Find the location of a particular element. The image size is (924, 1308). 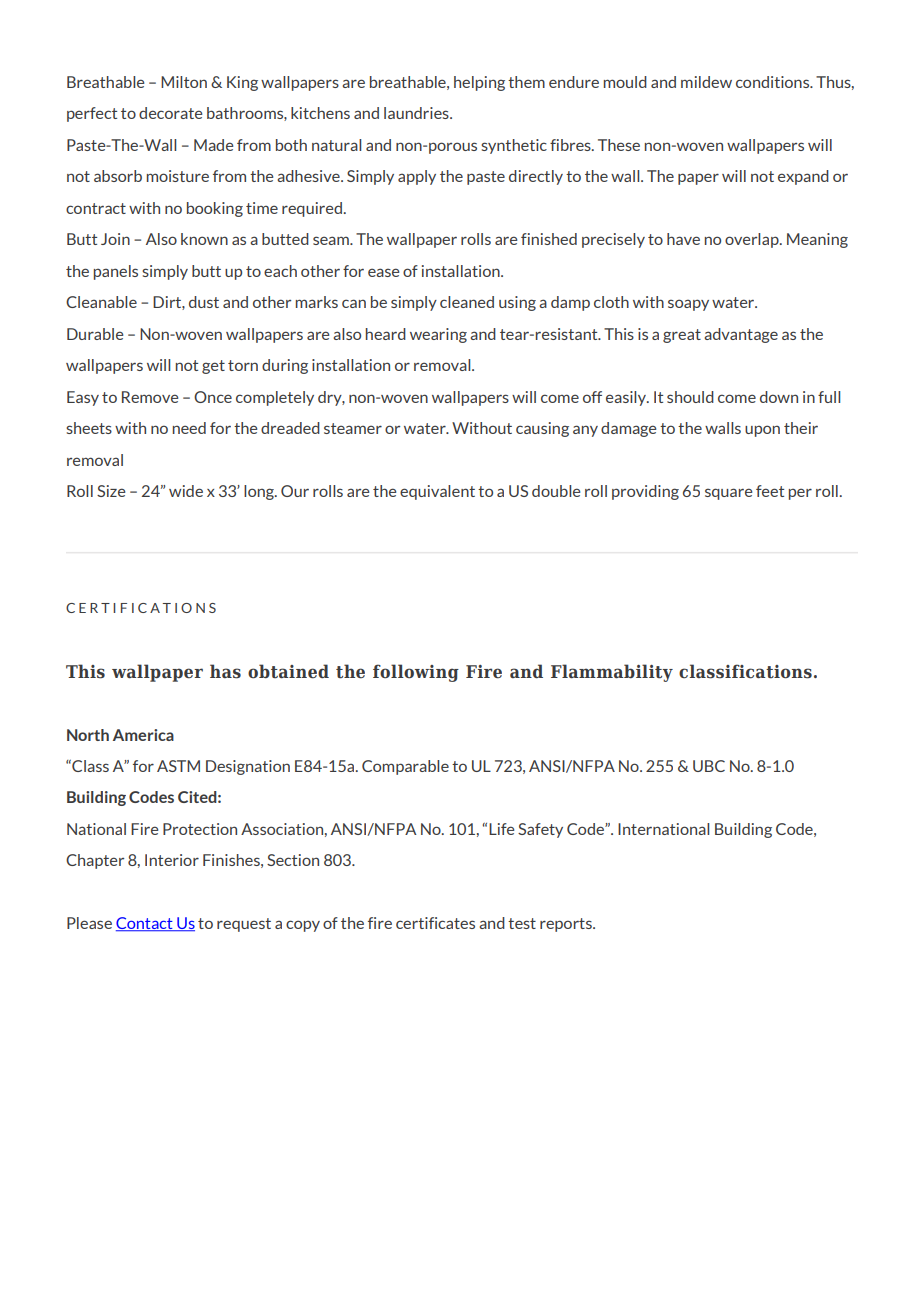

wide is located at coordinates (186, 491).
